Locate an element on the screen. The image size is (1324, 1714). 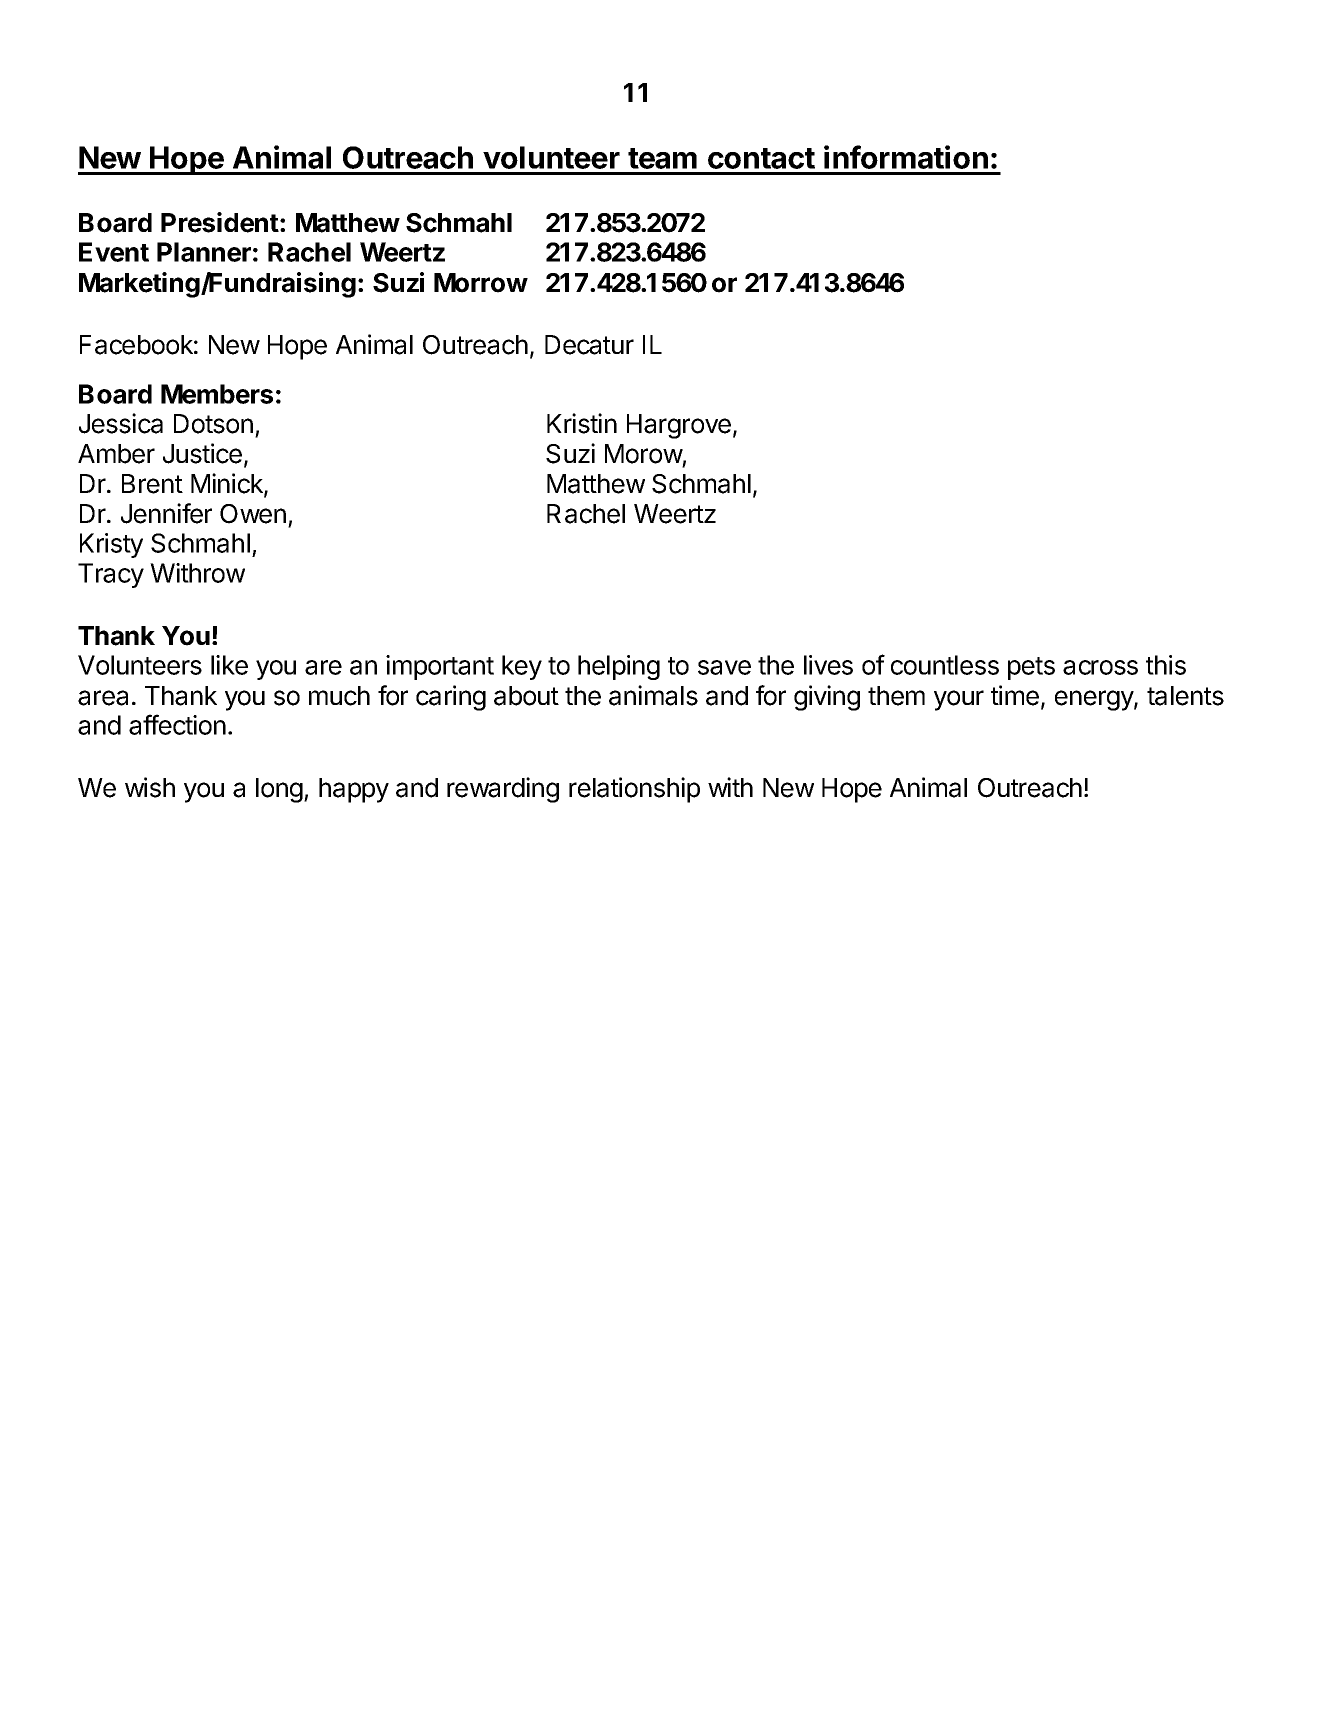
Kristin is located at coordinates (582, 423).
